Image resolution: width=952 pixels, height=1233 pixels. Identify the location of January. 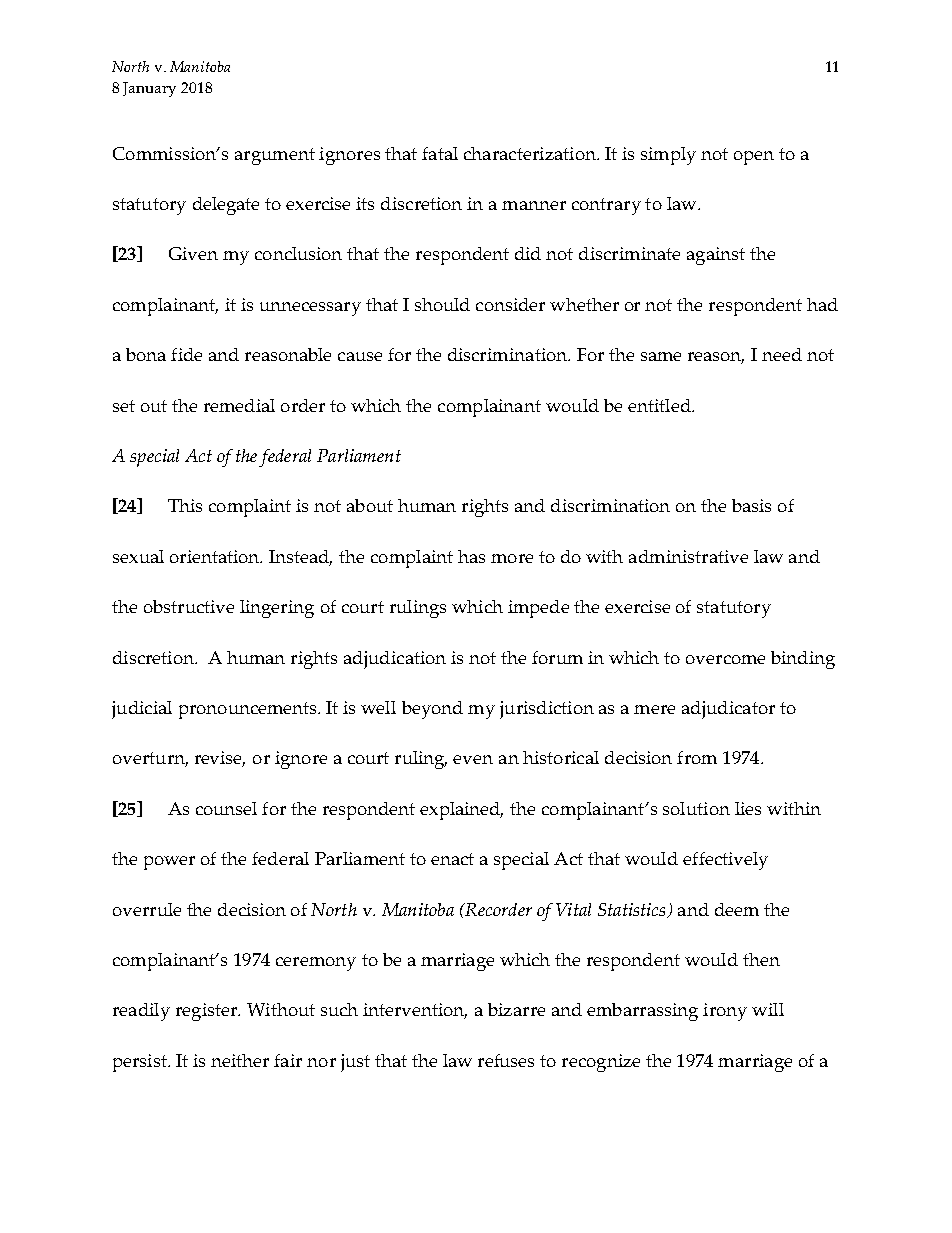
(149, 89).
